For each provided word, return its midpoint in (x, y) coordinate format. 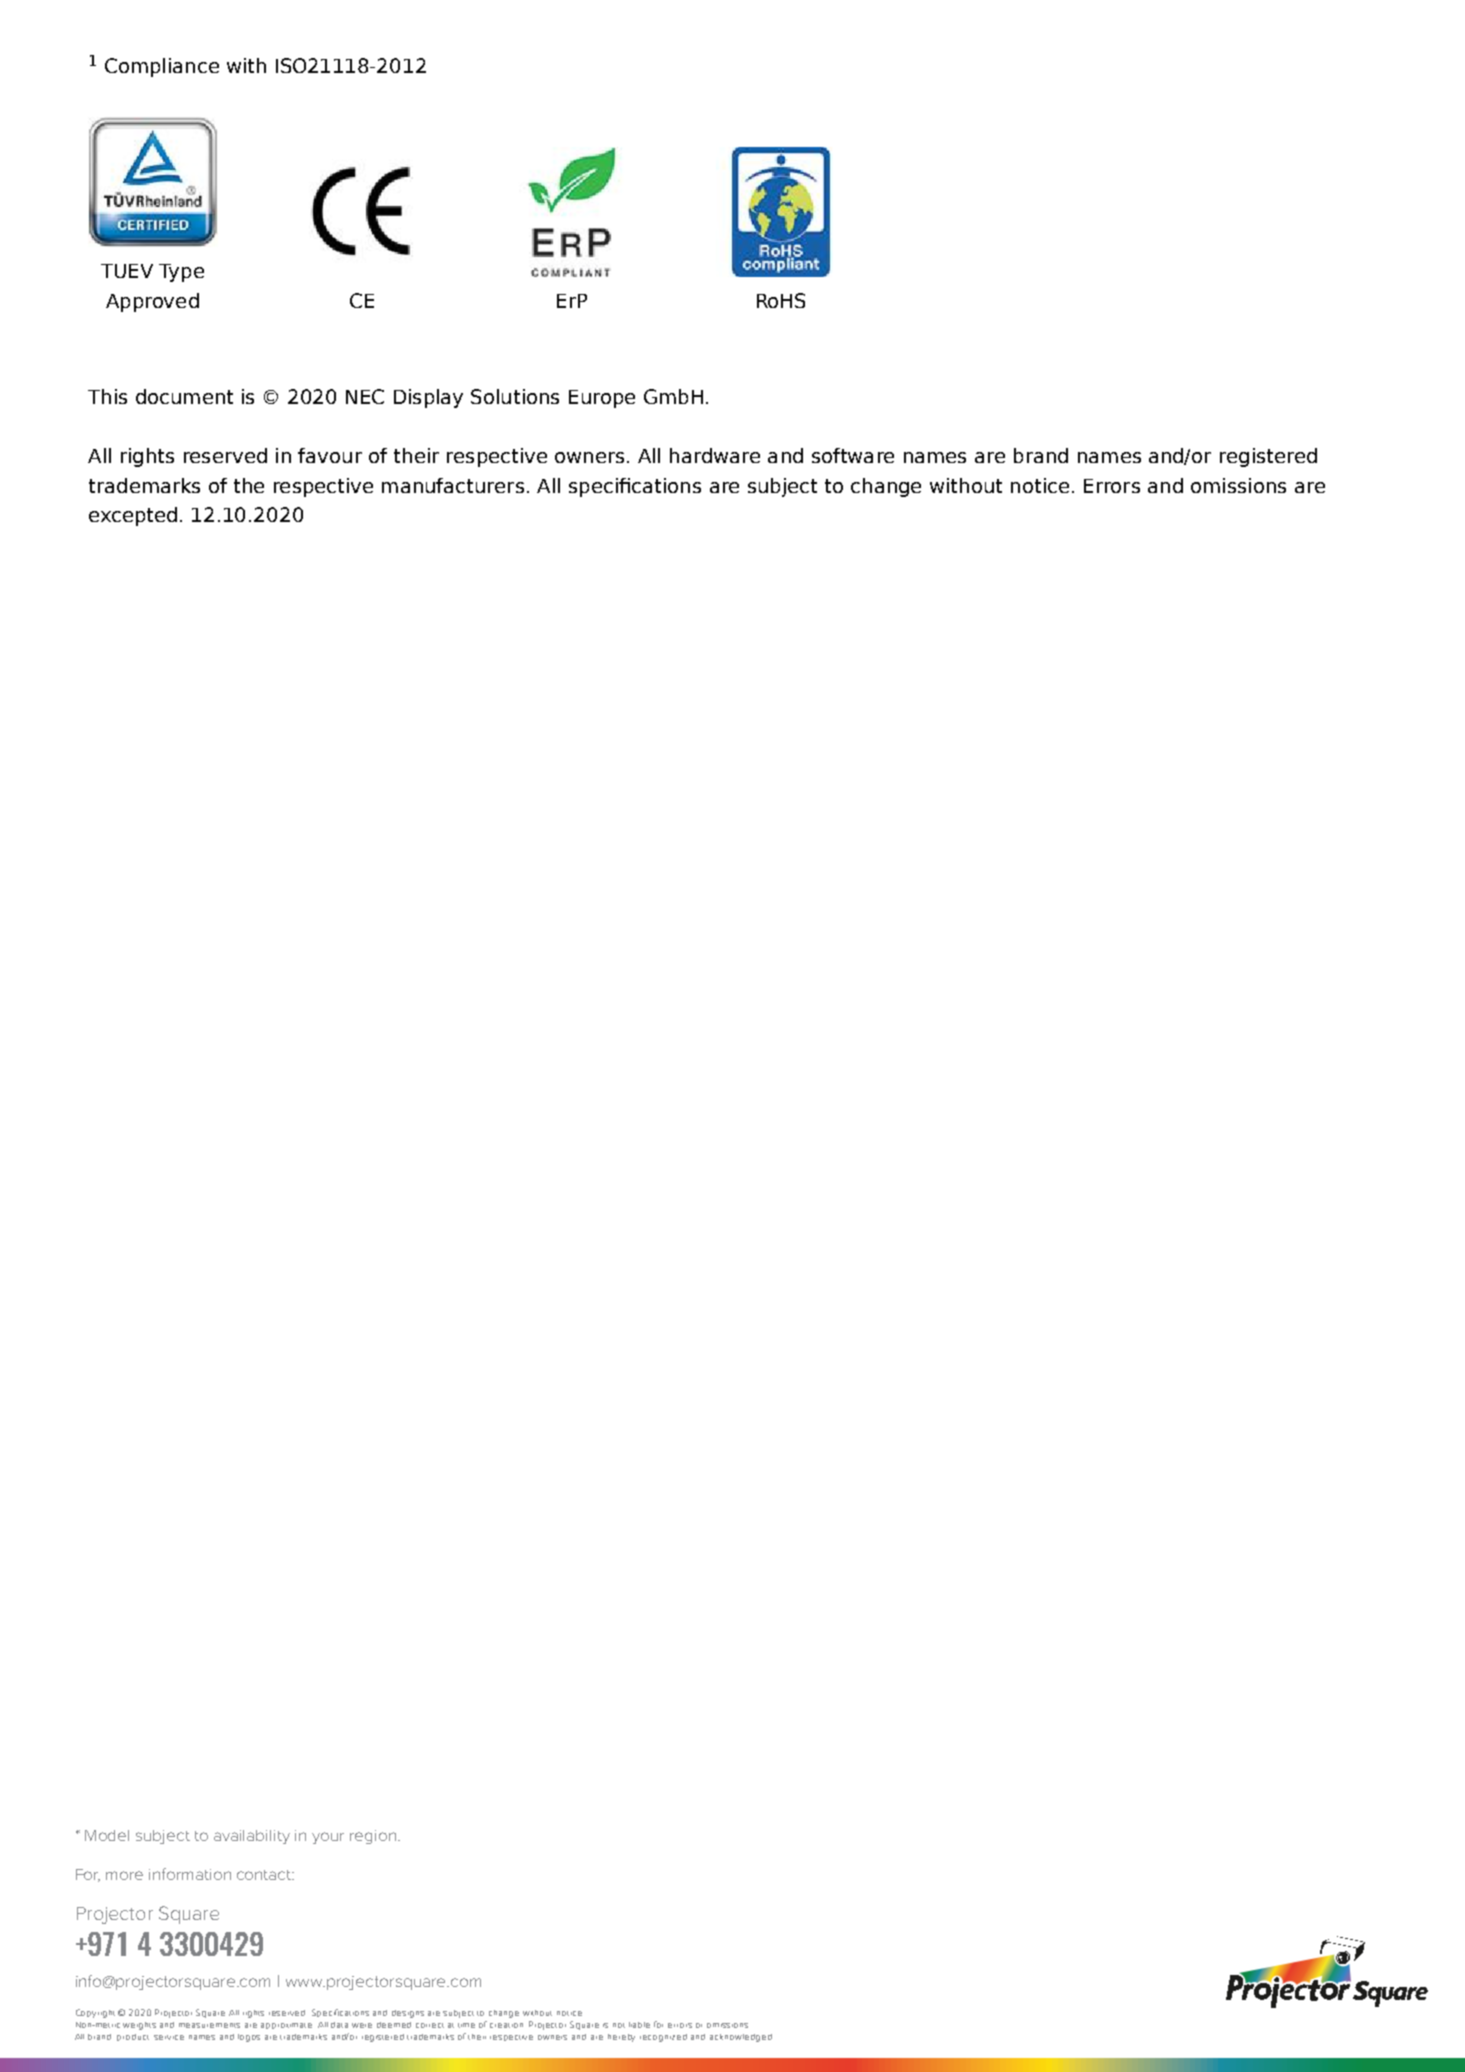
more (124, 1875)
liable (639, 2025)
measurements (209, 2025)
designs (408, 2014)
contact (265, 1875)
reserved (287, 2013)
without (537, 2013)
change (504, 2014)
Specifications (340, 2013)
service (169, 2037)
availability (252, 1837)
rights (253, 2014)
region (373, 1837)
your (328, 1838)
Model (107, 1835)
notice (569, 2013)
